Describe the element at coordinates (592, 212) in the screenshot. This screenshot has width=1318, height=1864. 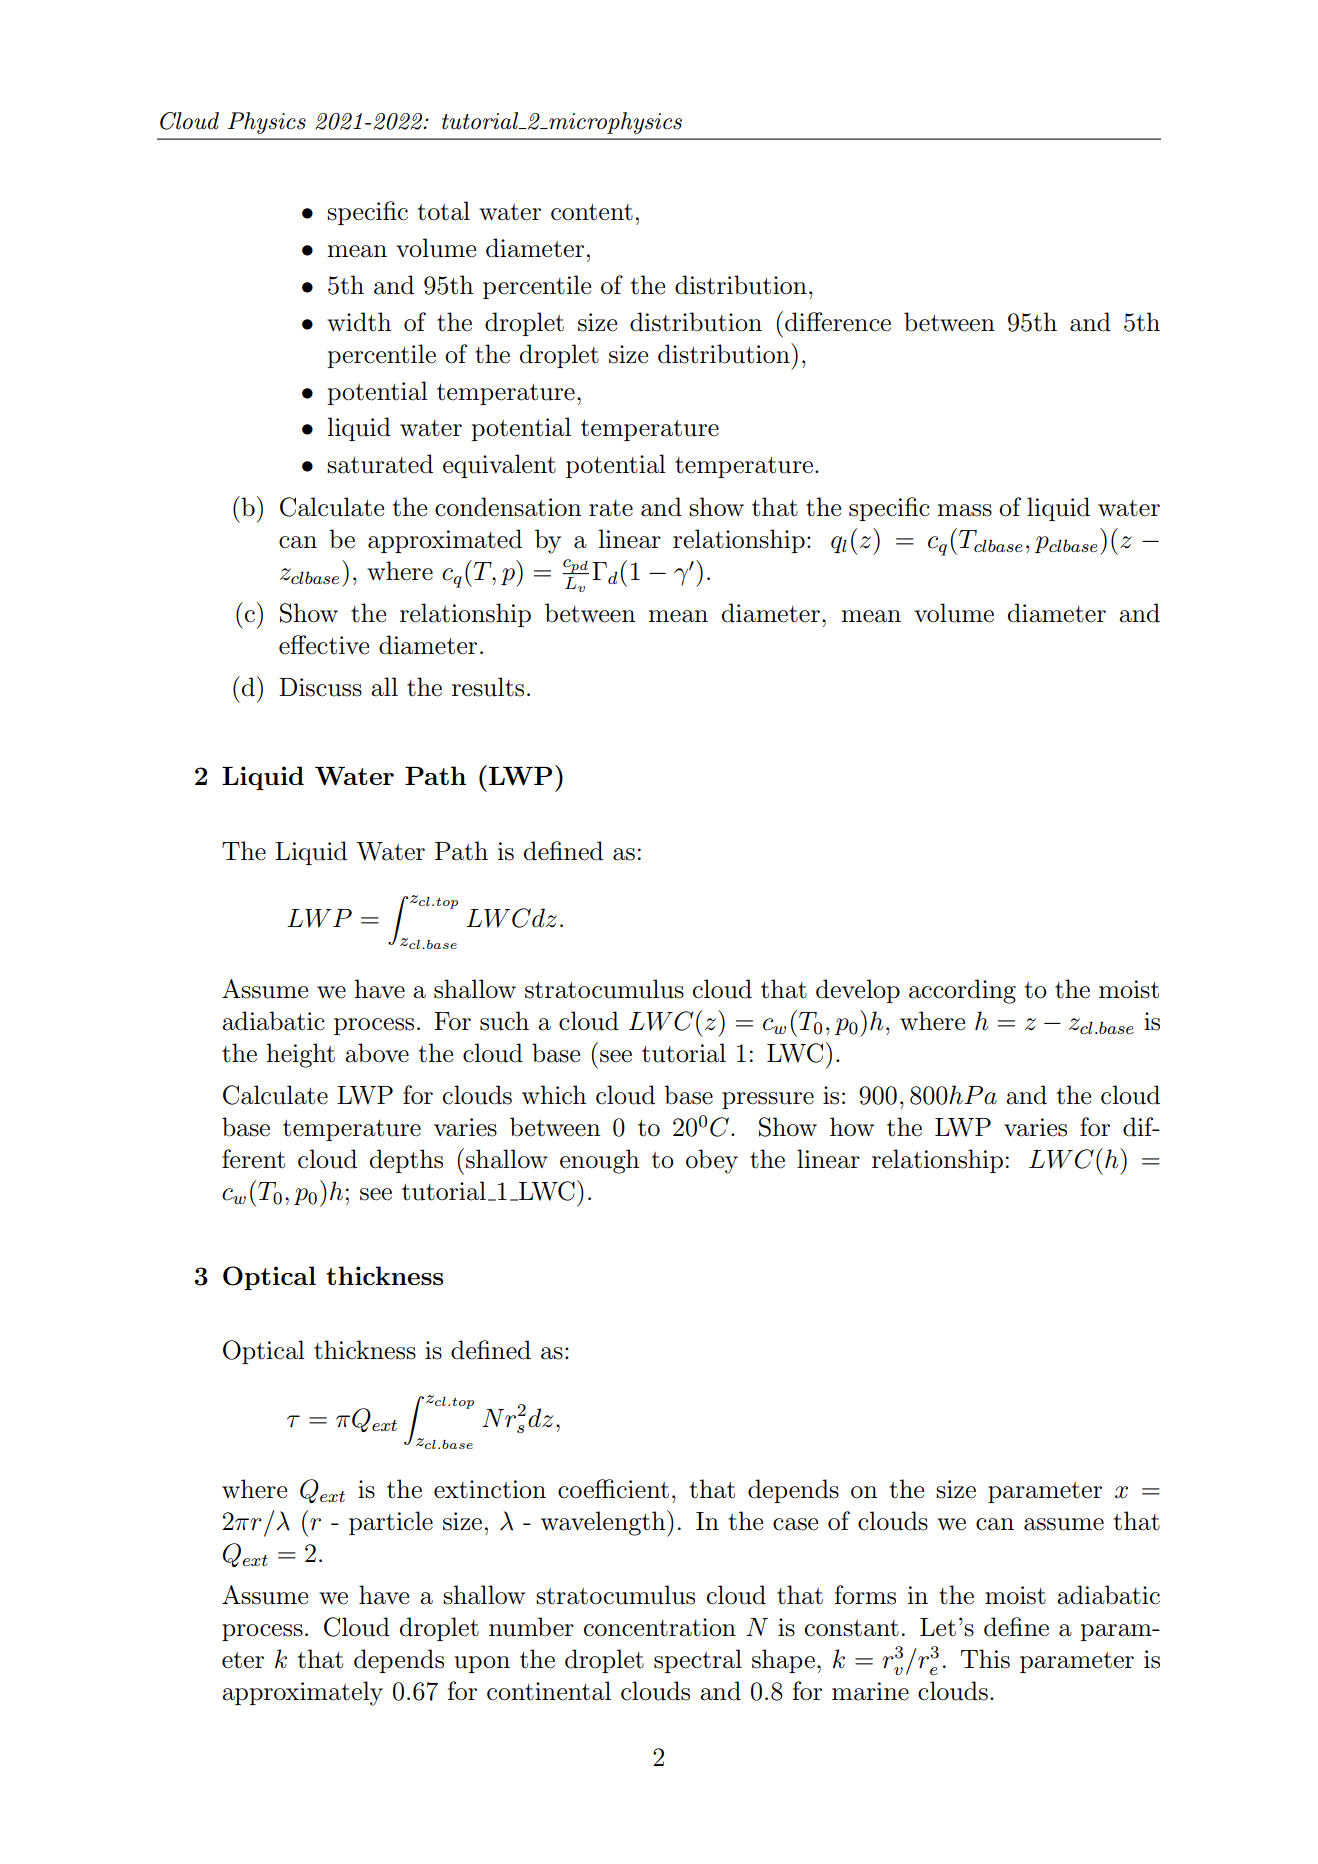
I see `content` at that location.
